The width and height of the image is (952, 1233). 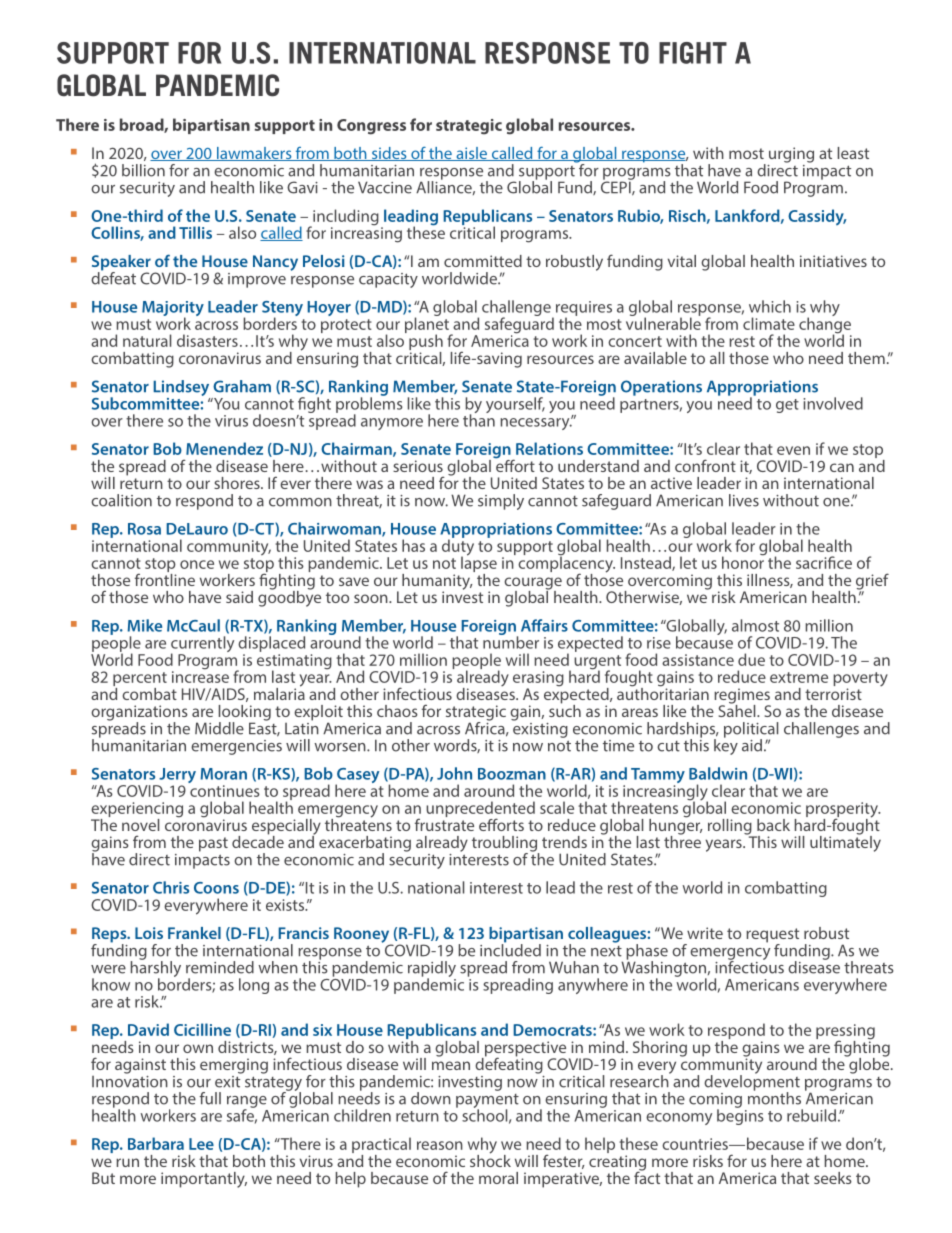 What do you see at coordinates (510, 949) in the image?
I see `included` at bounding box center [510, 949].
